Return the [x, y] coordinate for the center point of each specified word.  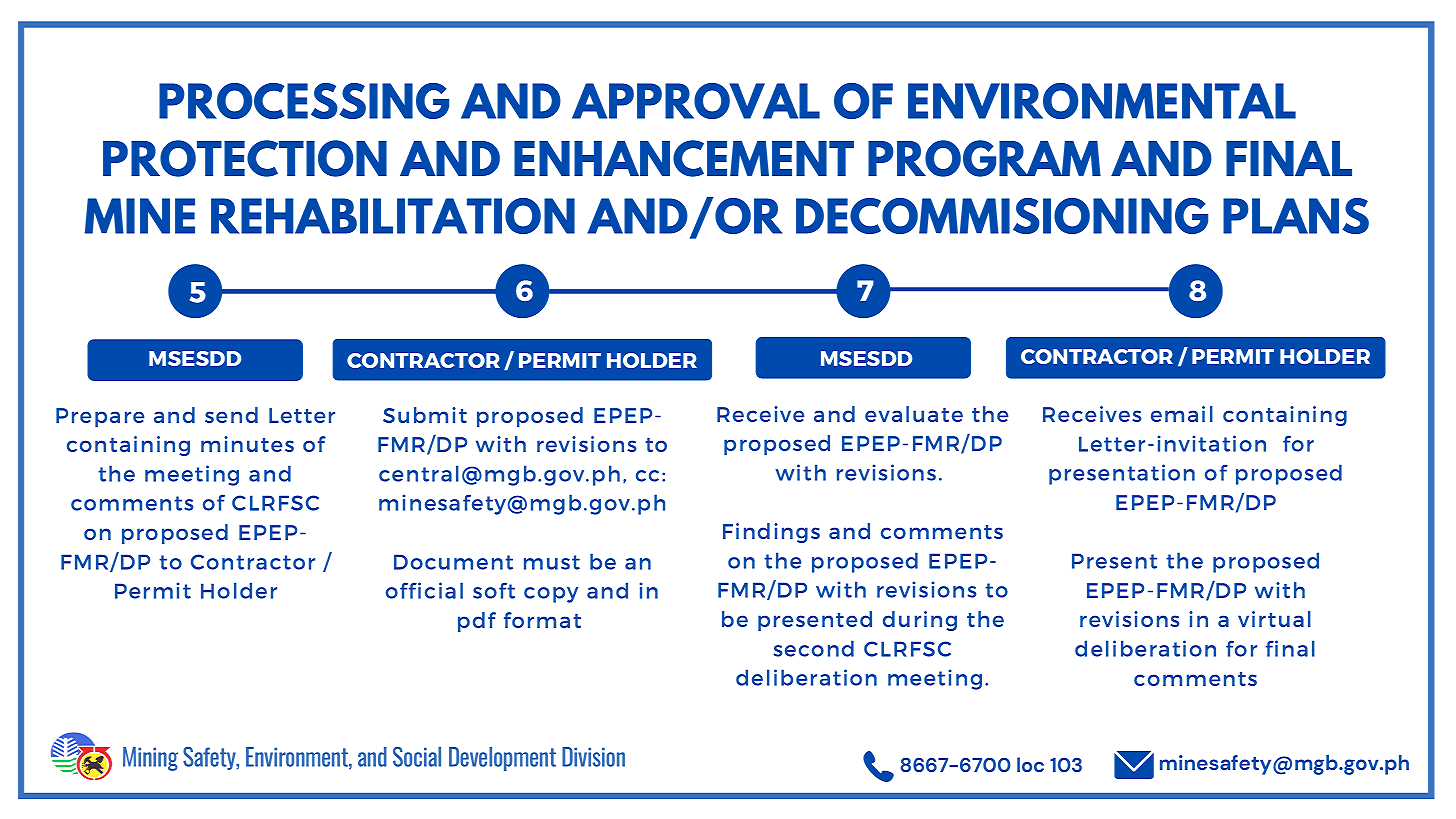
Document [453, 562]
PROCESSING [304, 101]
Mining [150, 759]
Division [593, 757]
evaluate [914, 414]
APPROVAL [696, 101]
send [231, 415]
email [1182, 414]
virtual [1274, 619]
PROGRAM [984, 158]
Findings [771, 533]
